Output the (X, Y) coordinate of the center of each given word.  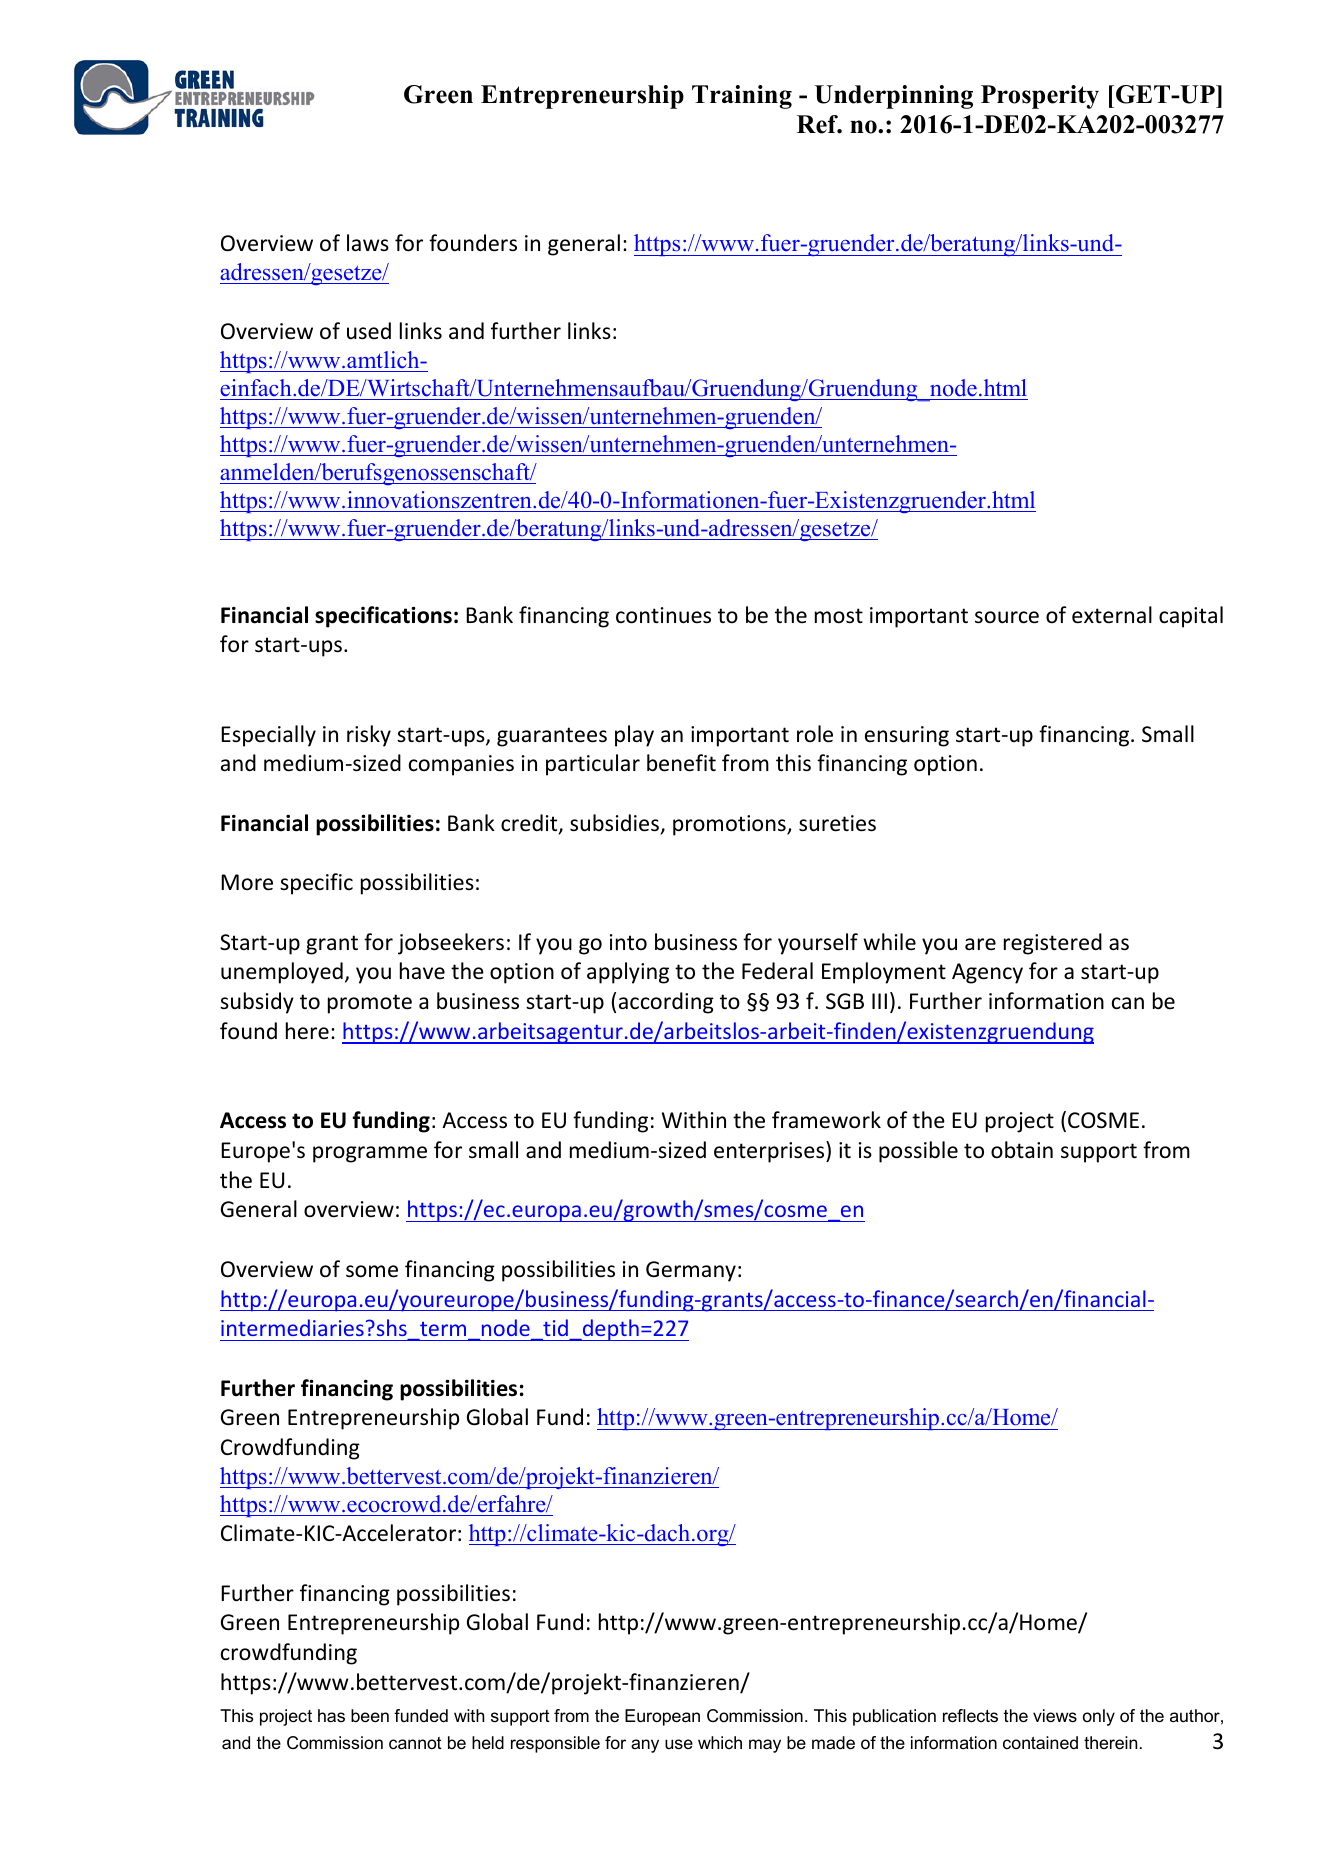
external (1112, 615)
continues (663, 615)
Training (742, 97)
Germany (691, 1271)
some (372, 1271)
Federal (777, 971)
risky (369, 736)
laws (368, 242)
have (422, 970)
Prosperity (1040, 97)
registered (1053, 944)
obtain (1022, 1150)
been (370, 1715)
